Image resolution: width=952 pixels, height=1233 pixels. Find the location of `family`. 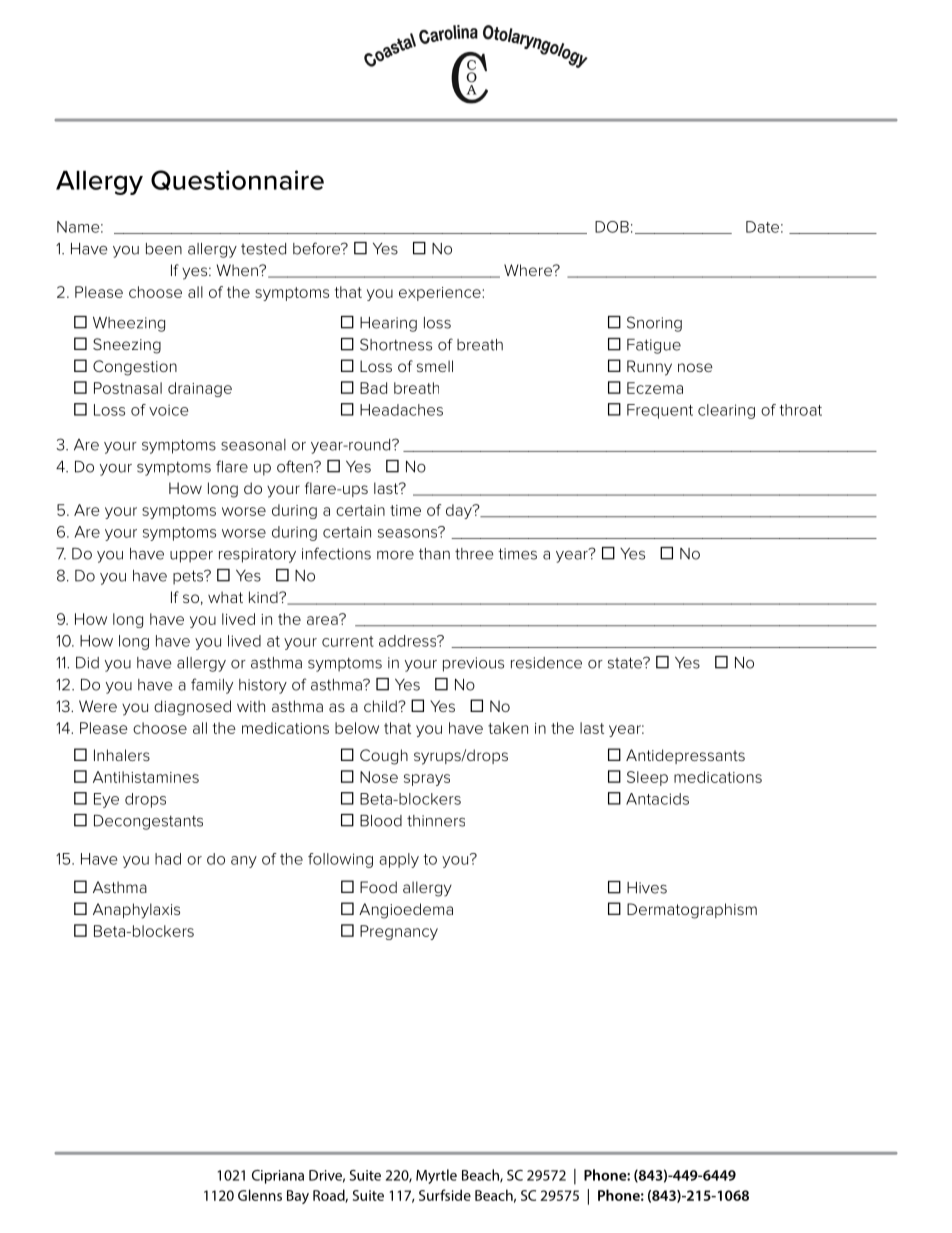

family is located at coordinates (212, 686).
